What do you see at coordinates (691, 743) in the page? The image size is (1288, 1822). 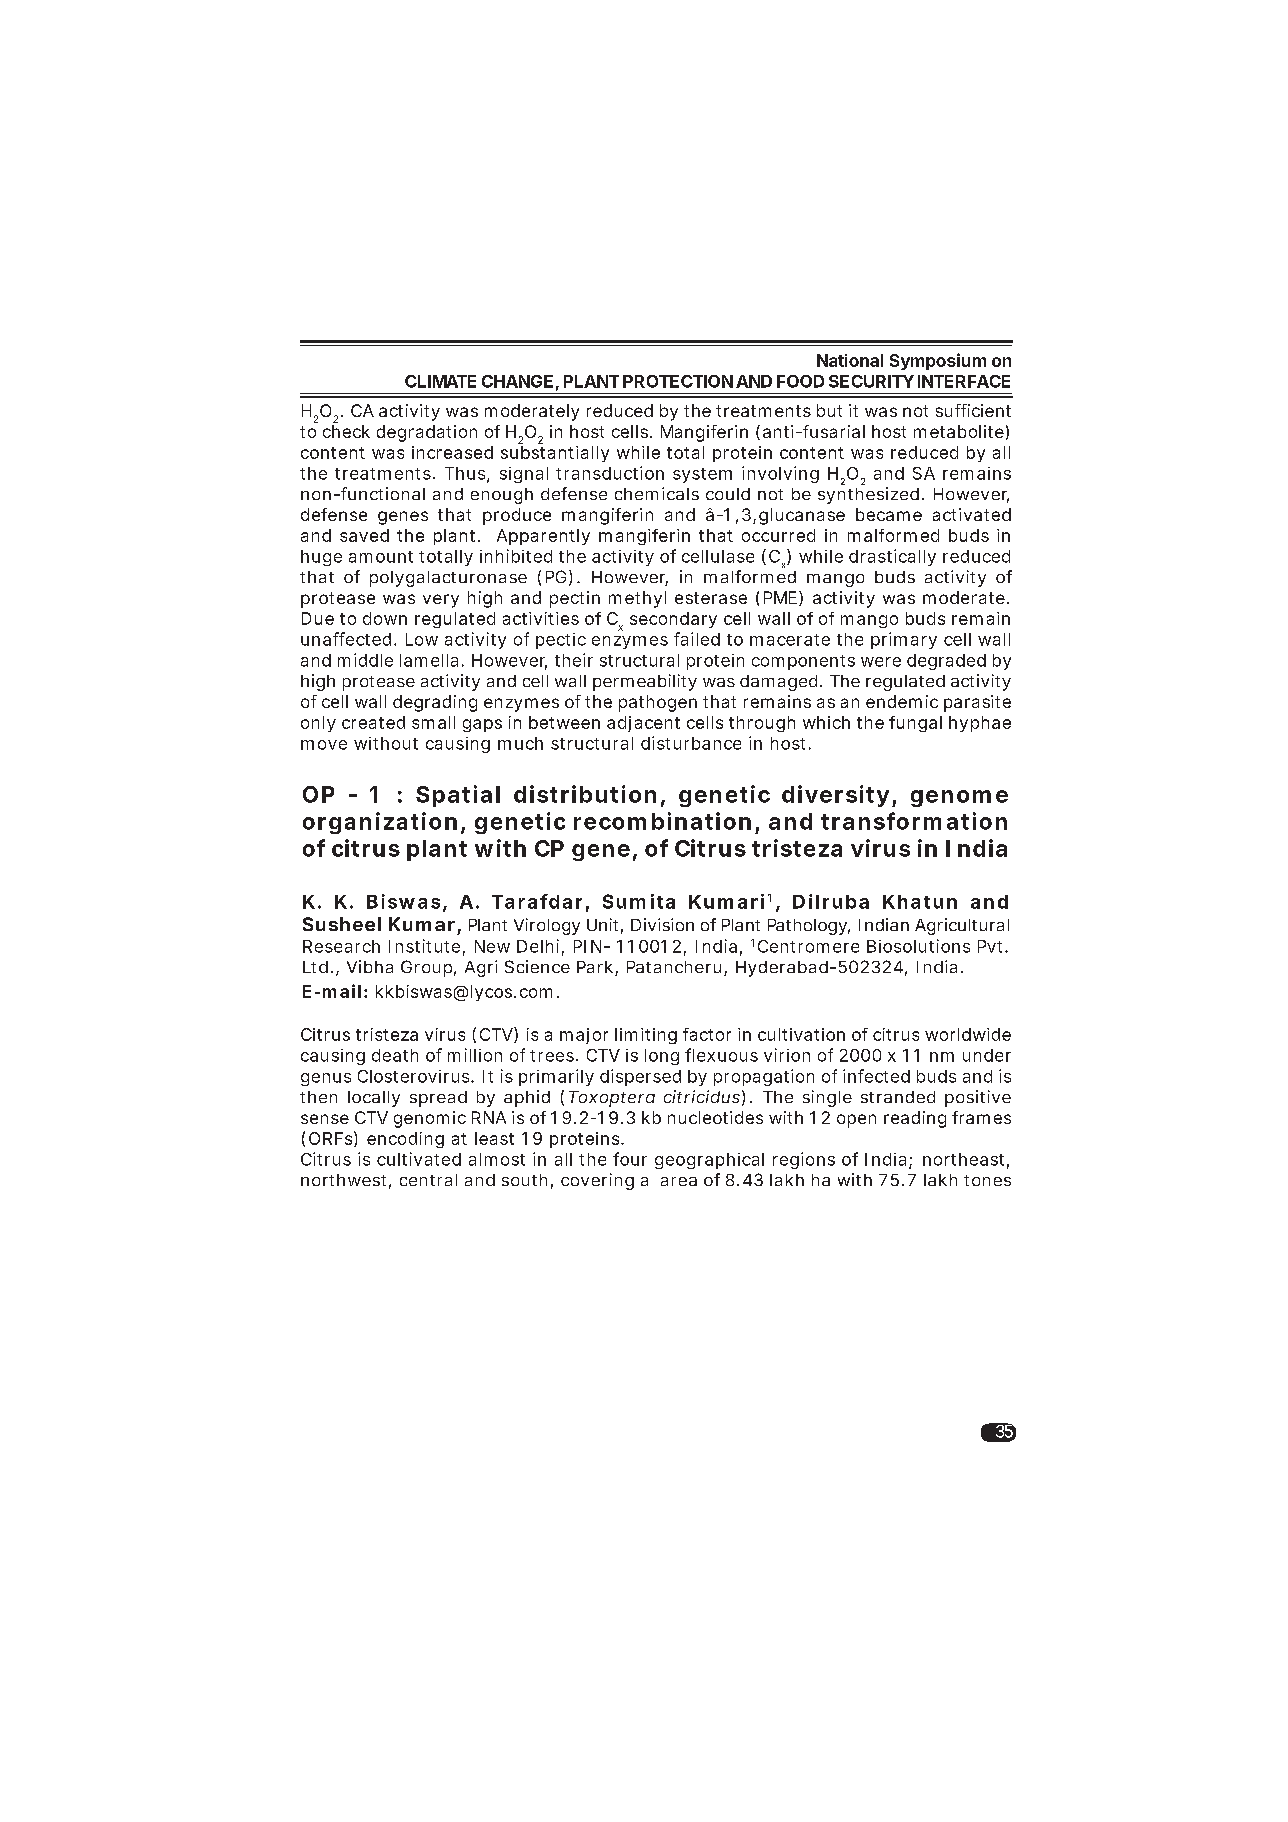 I see `disturbance` at bounding box center [691, 743].
